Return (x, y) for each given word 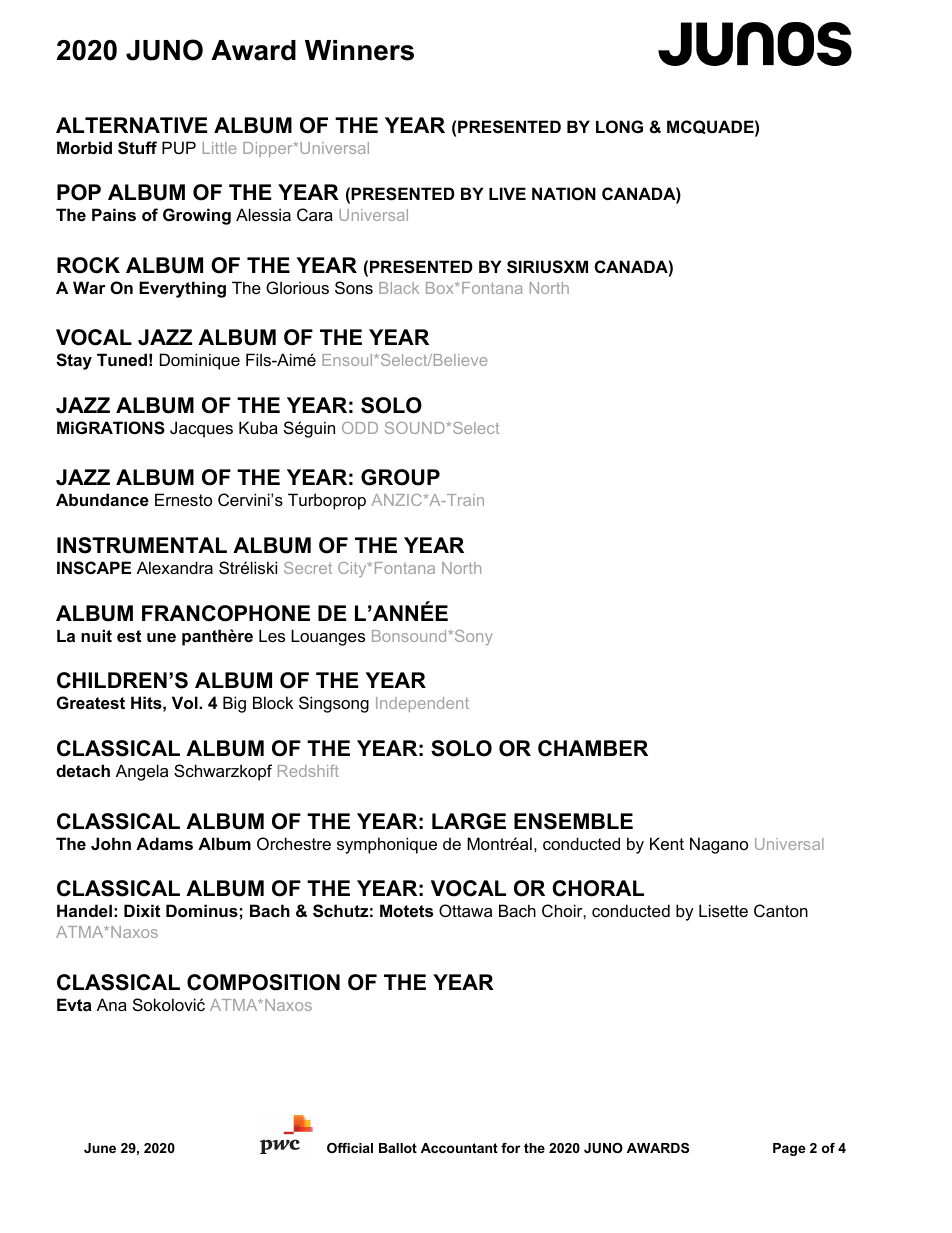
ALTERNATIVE (131, 125)
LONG (619, 126)
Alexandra (175, 567)
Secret (308, 568)
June (100, 1148)
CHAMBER (593, 748)
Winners (359, 50)
